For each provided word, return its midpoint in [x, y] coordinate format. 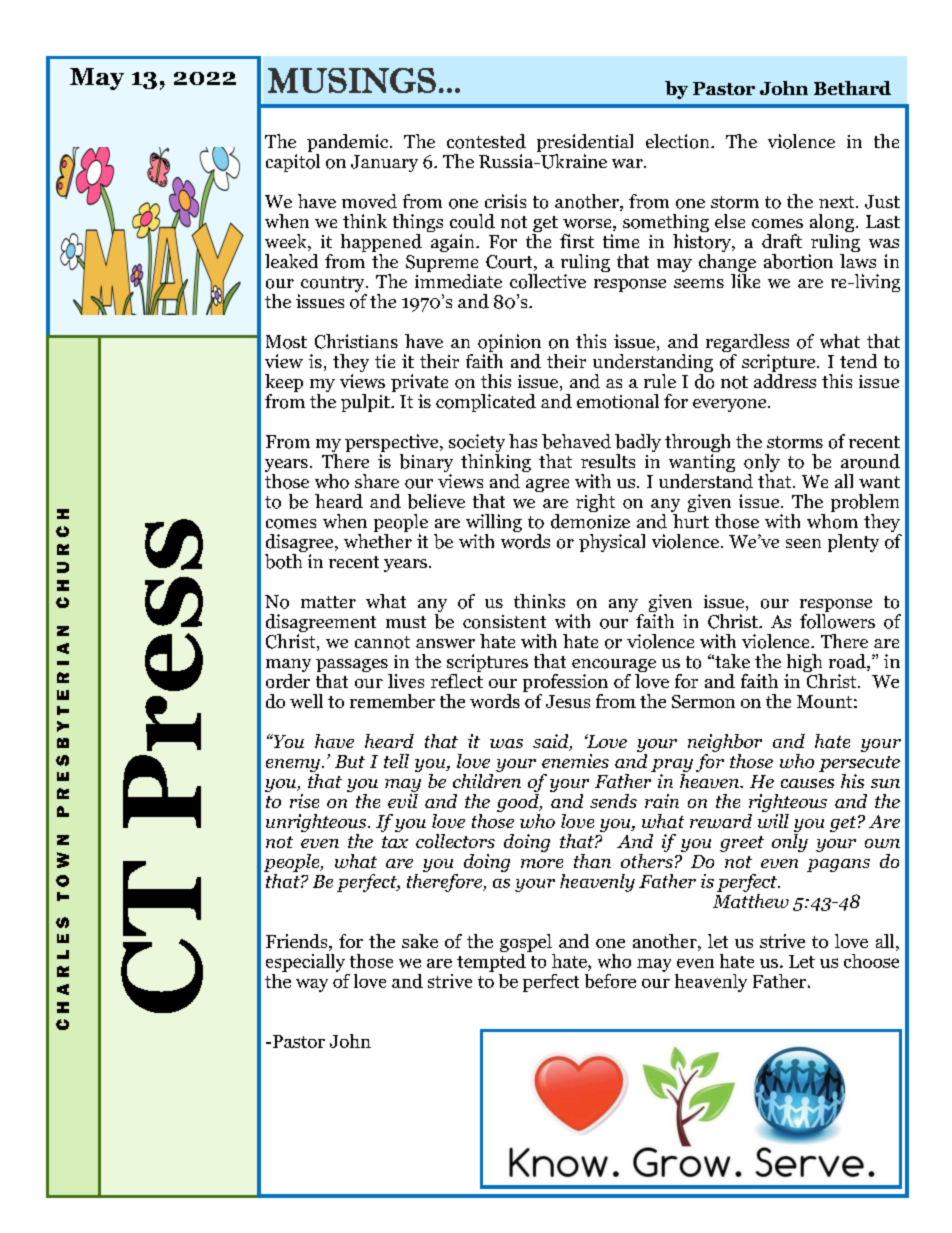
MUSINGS [352, 80]
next [838, 202]
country [334, 285]
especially [305, 963]
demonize [590, 520]
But [350, 761]
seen [803, 543]
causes [807, 783]
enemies [575, 761]
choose [871, 961]
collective [548, 281]
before [610, 981]
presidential [585, 144]
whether [378, 539]
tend [858, 361]
